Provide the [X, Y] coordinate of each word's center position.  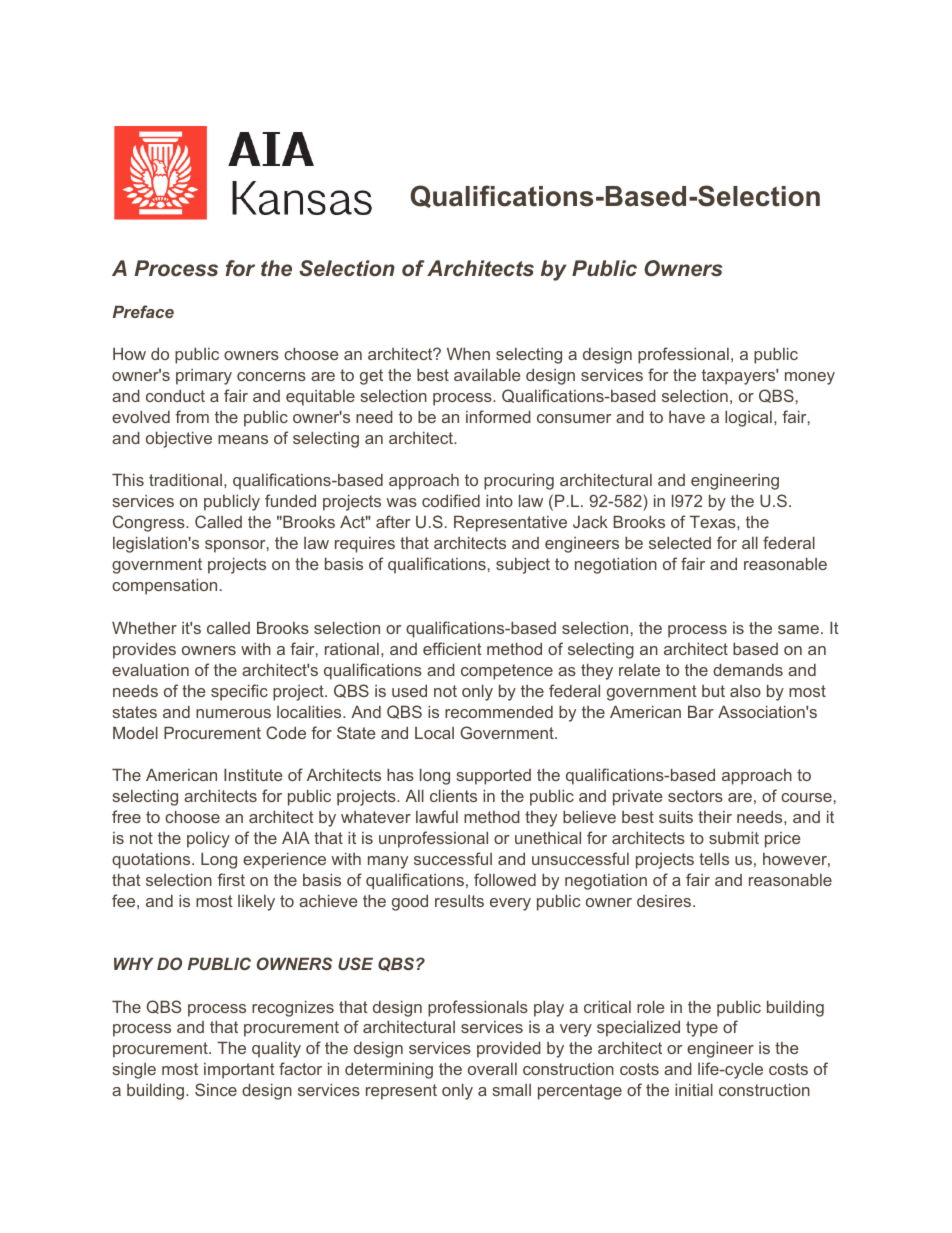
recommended [499, 712]
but [713, 691]
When [468, 353]
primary [204, 377]
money [810, 378]
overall [492, 1069]
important [239, 1071]
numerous [233, 713]
